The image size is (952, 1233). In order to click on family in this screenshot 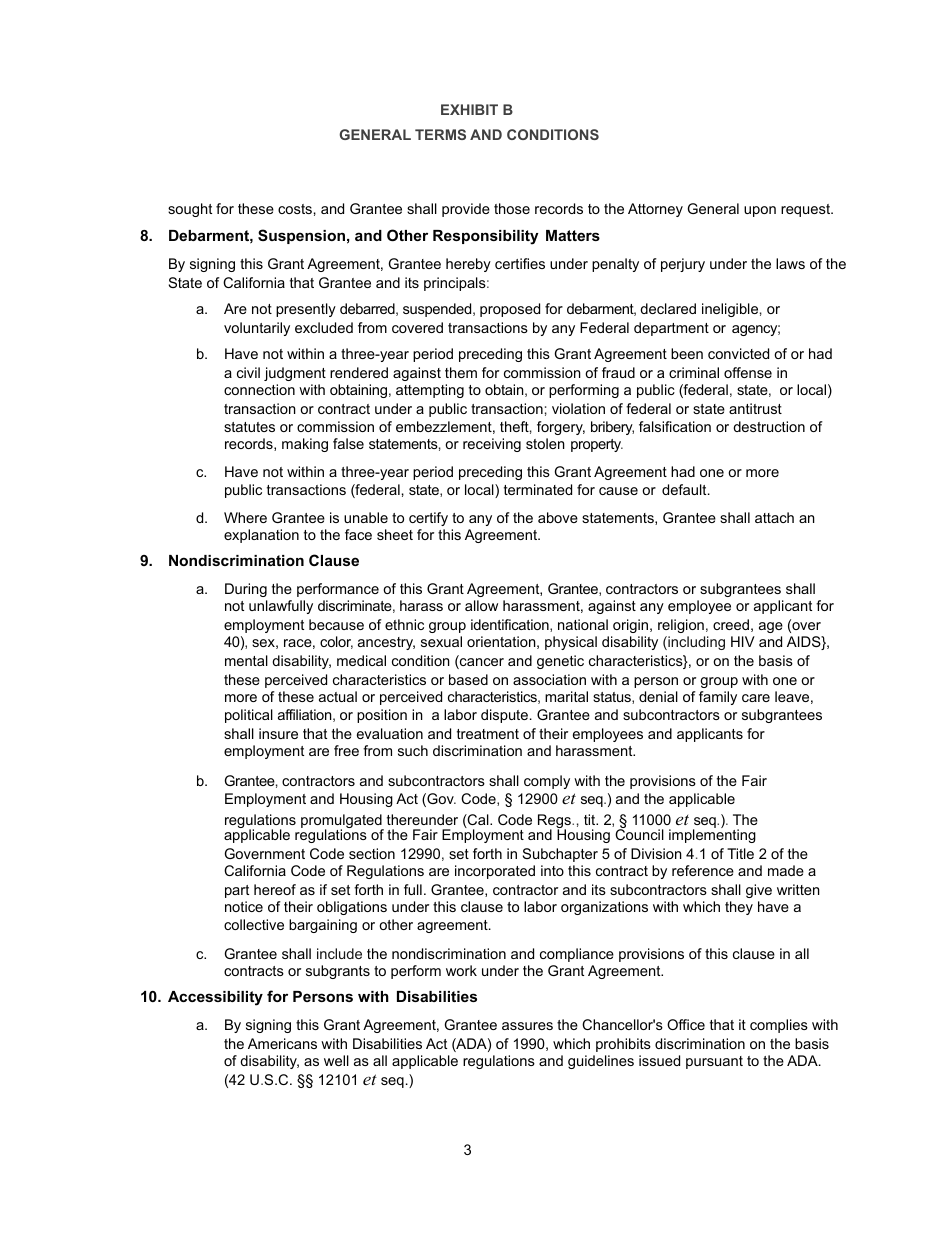, I will do `click(718, 698)`.
